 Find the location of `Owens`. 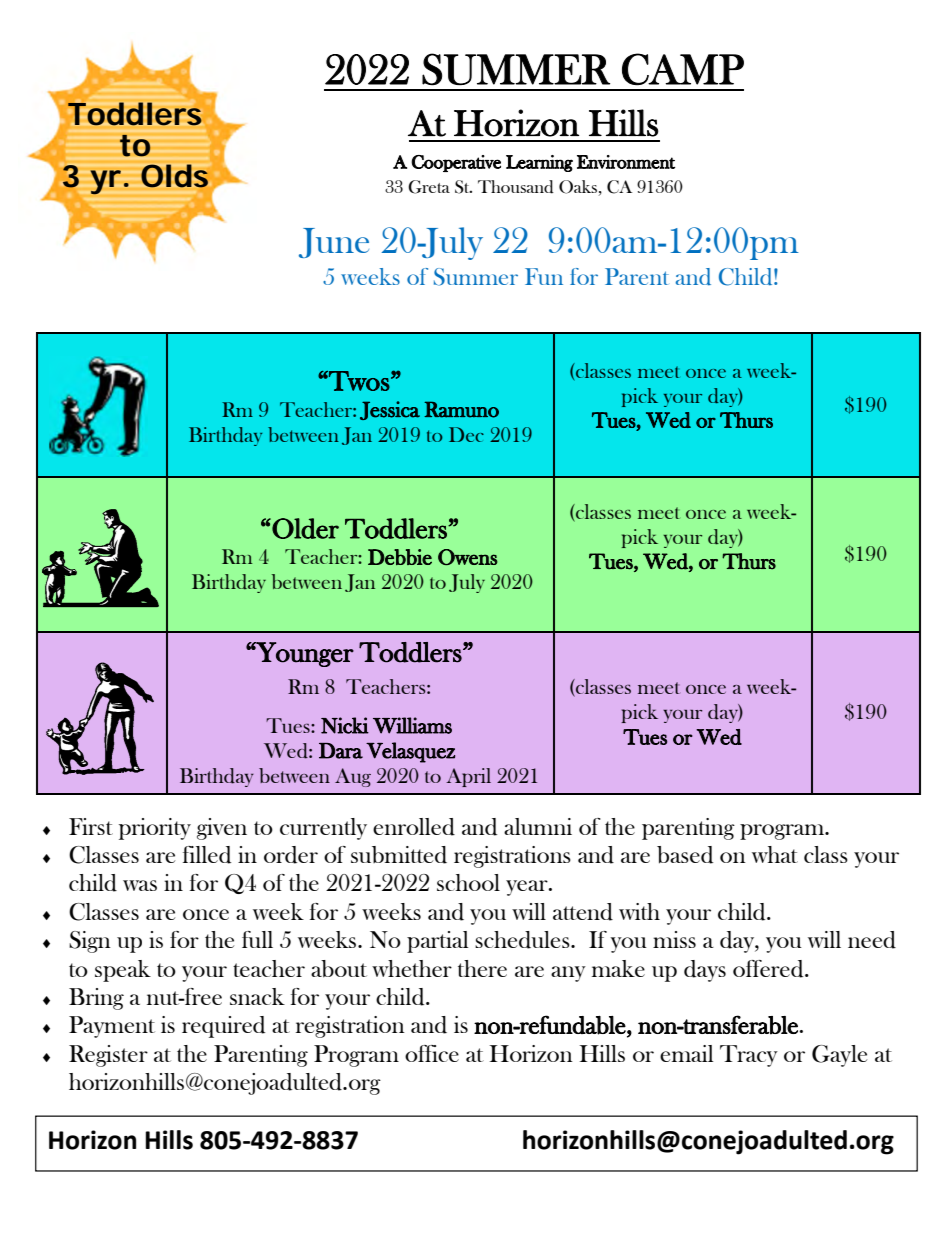

Owens is located at coordinates (468, 557).
